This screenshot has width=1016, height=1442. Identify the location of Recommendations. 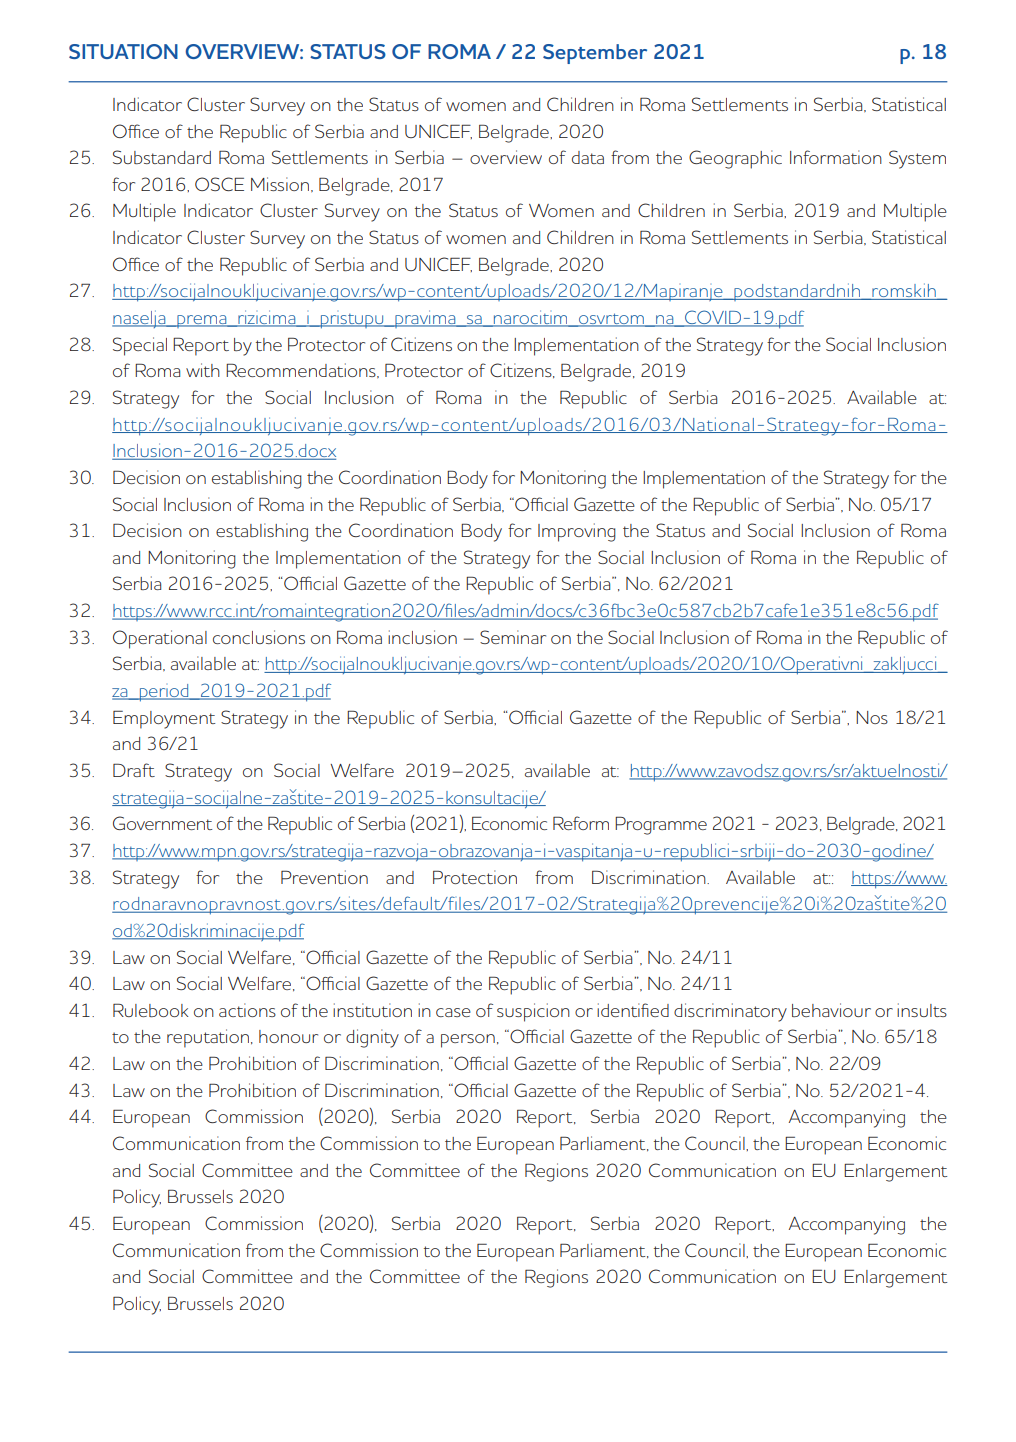
(302, 370).
